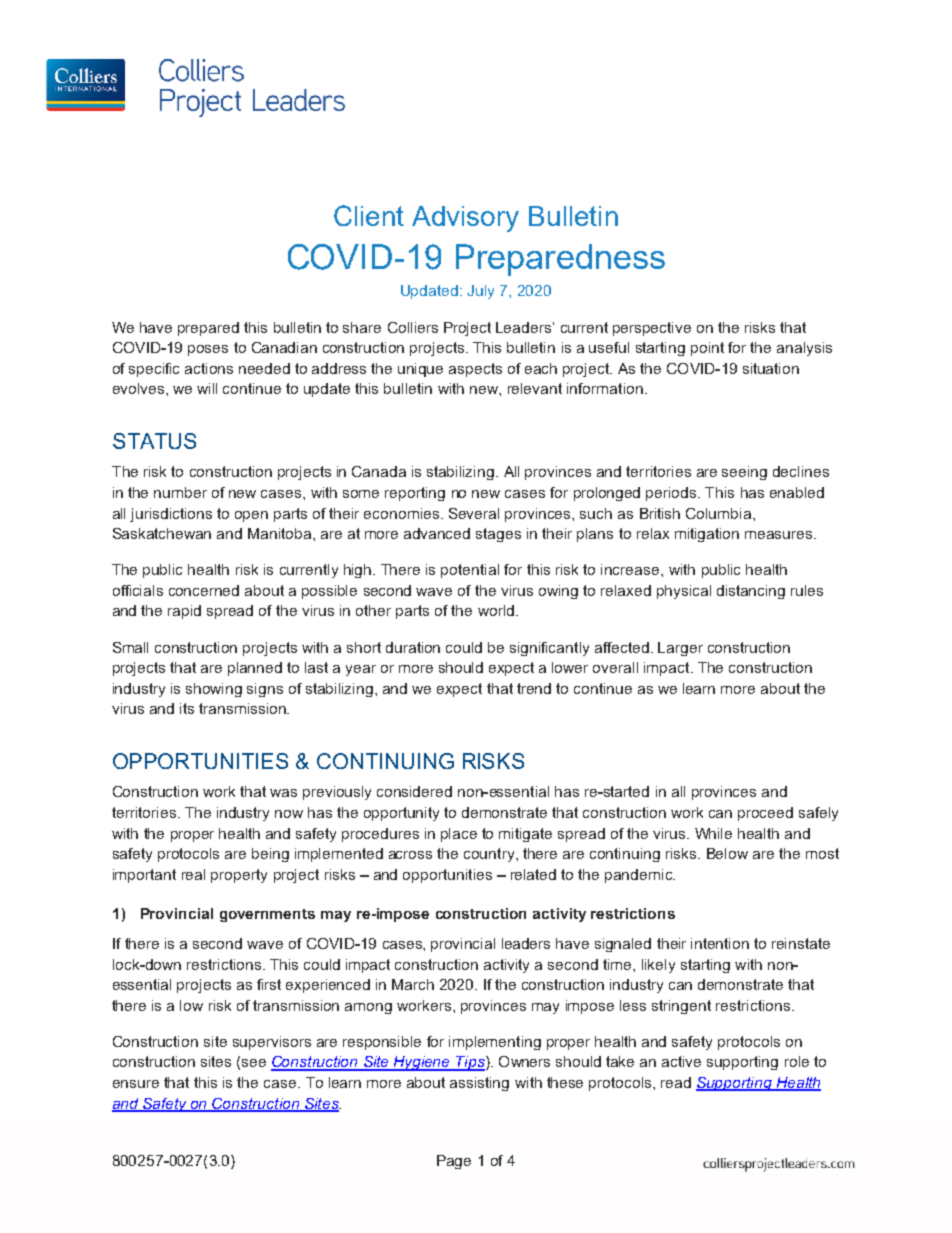  I want to click on Page, so click(454, 1162).
